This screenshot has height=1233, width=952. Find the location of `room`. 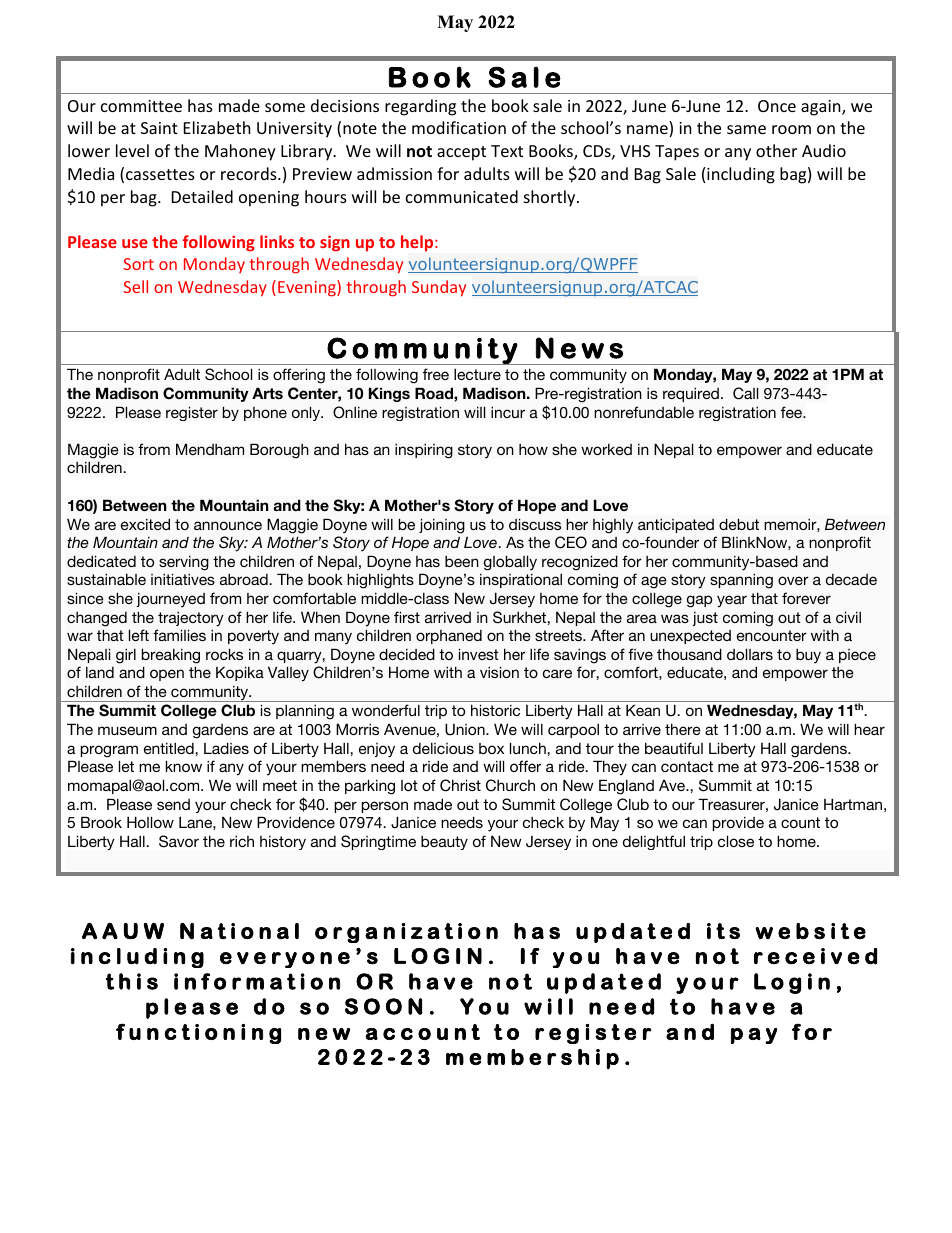

room is located at coordinates (791, 129).
